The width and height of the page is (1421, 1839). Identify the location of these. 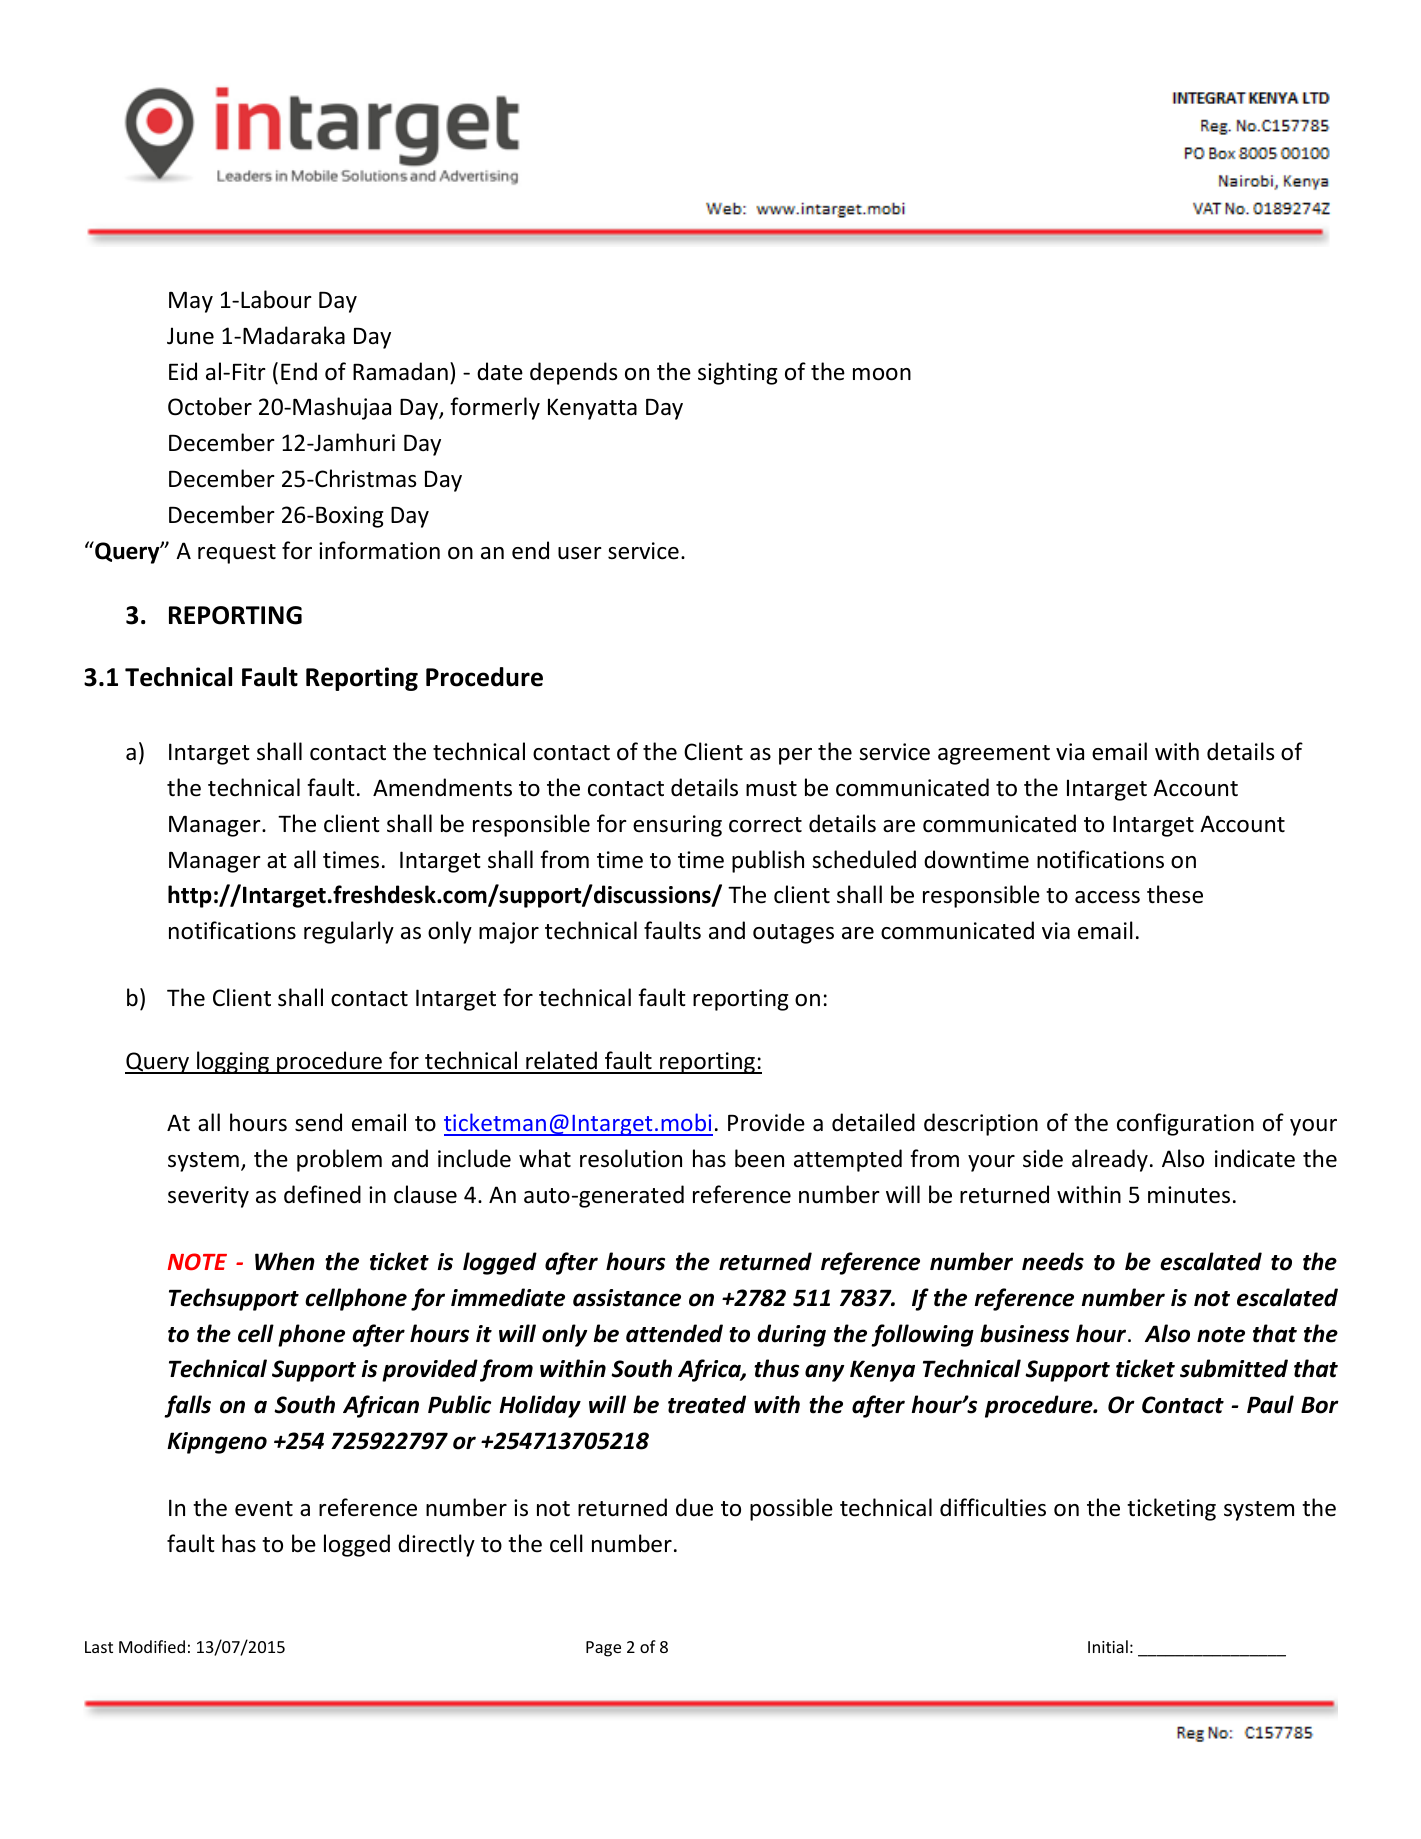
(1175, 894).
